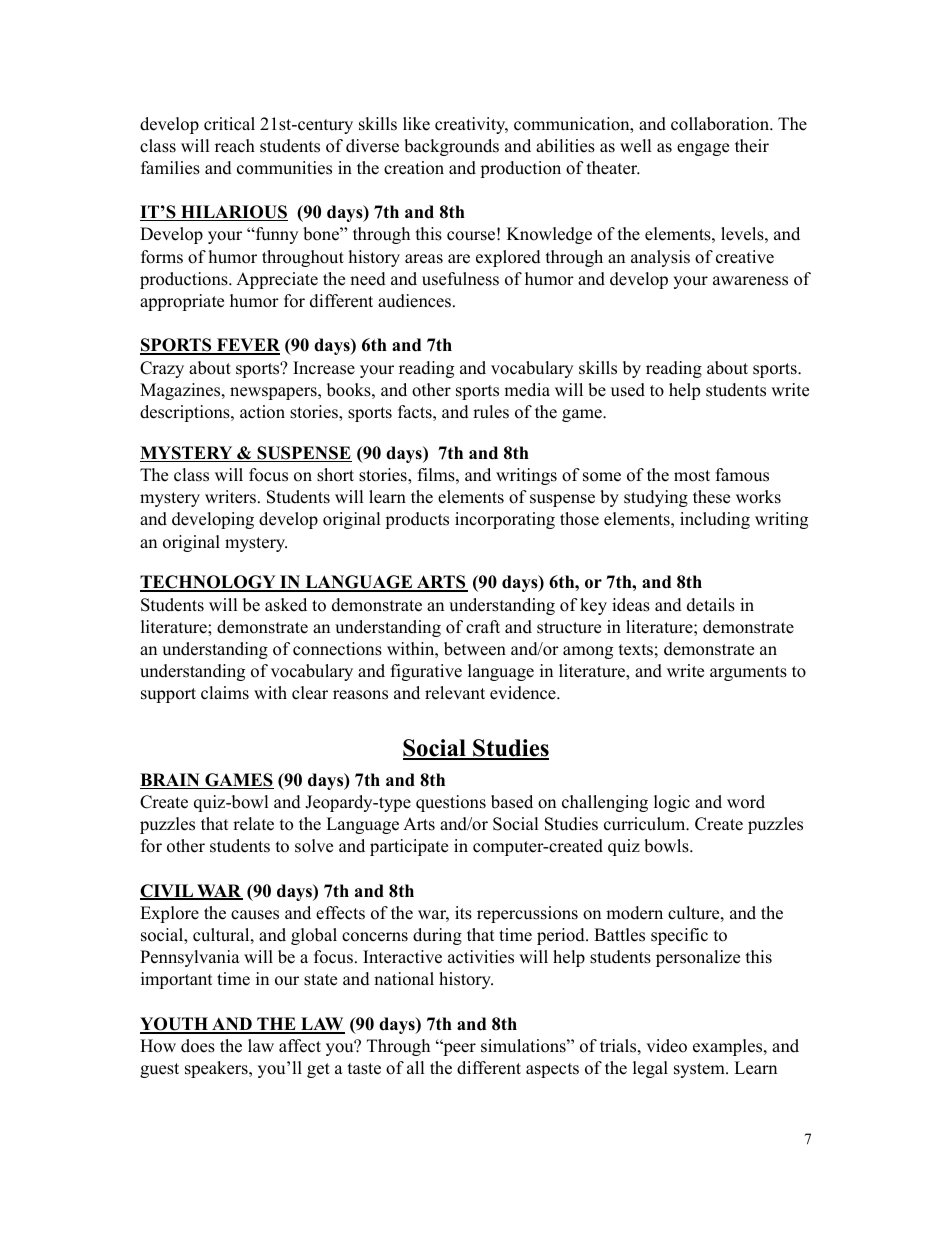 The width and height of the screenshot is (952, 1233). Describe the element at coordinates (198, 1046) in the screenshot. I see `does` at that location.
